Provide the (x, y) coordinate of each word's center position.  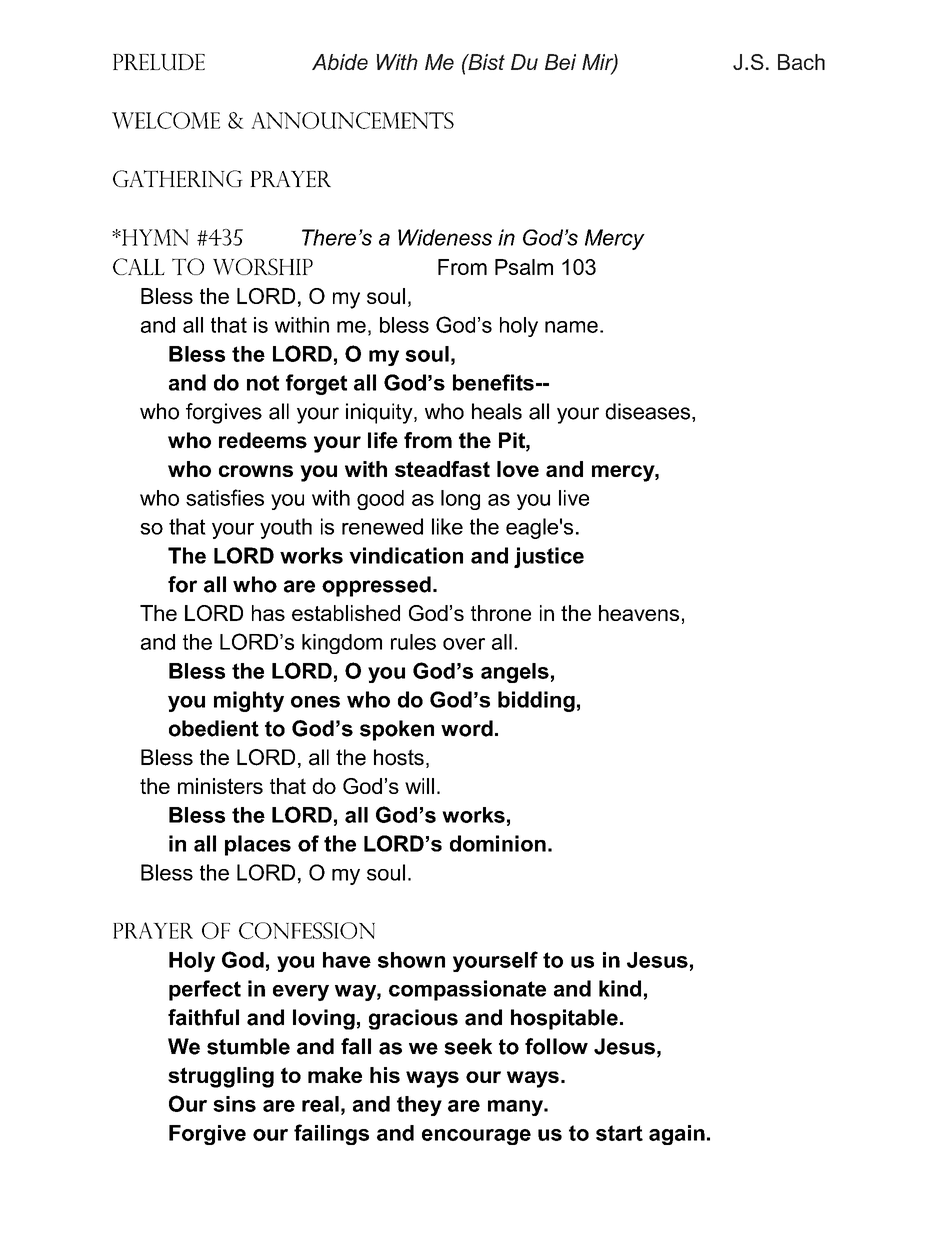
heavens (639, 613)
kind (620, 988)
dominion (498, 843)
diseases (649, 411)
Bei (560, 62)
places (258, 845)
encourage (476, 1137)
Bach (801, 62)
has (268, 613)
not (263, 383)
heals (497, 411)
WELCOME (166, 120)
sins (234, 1104)
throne (501, 613)
